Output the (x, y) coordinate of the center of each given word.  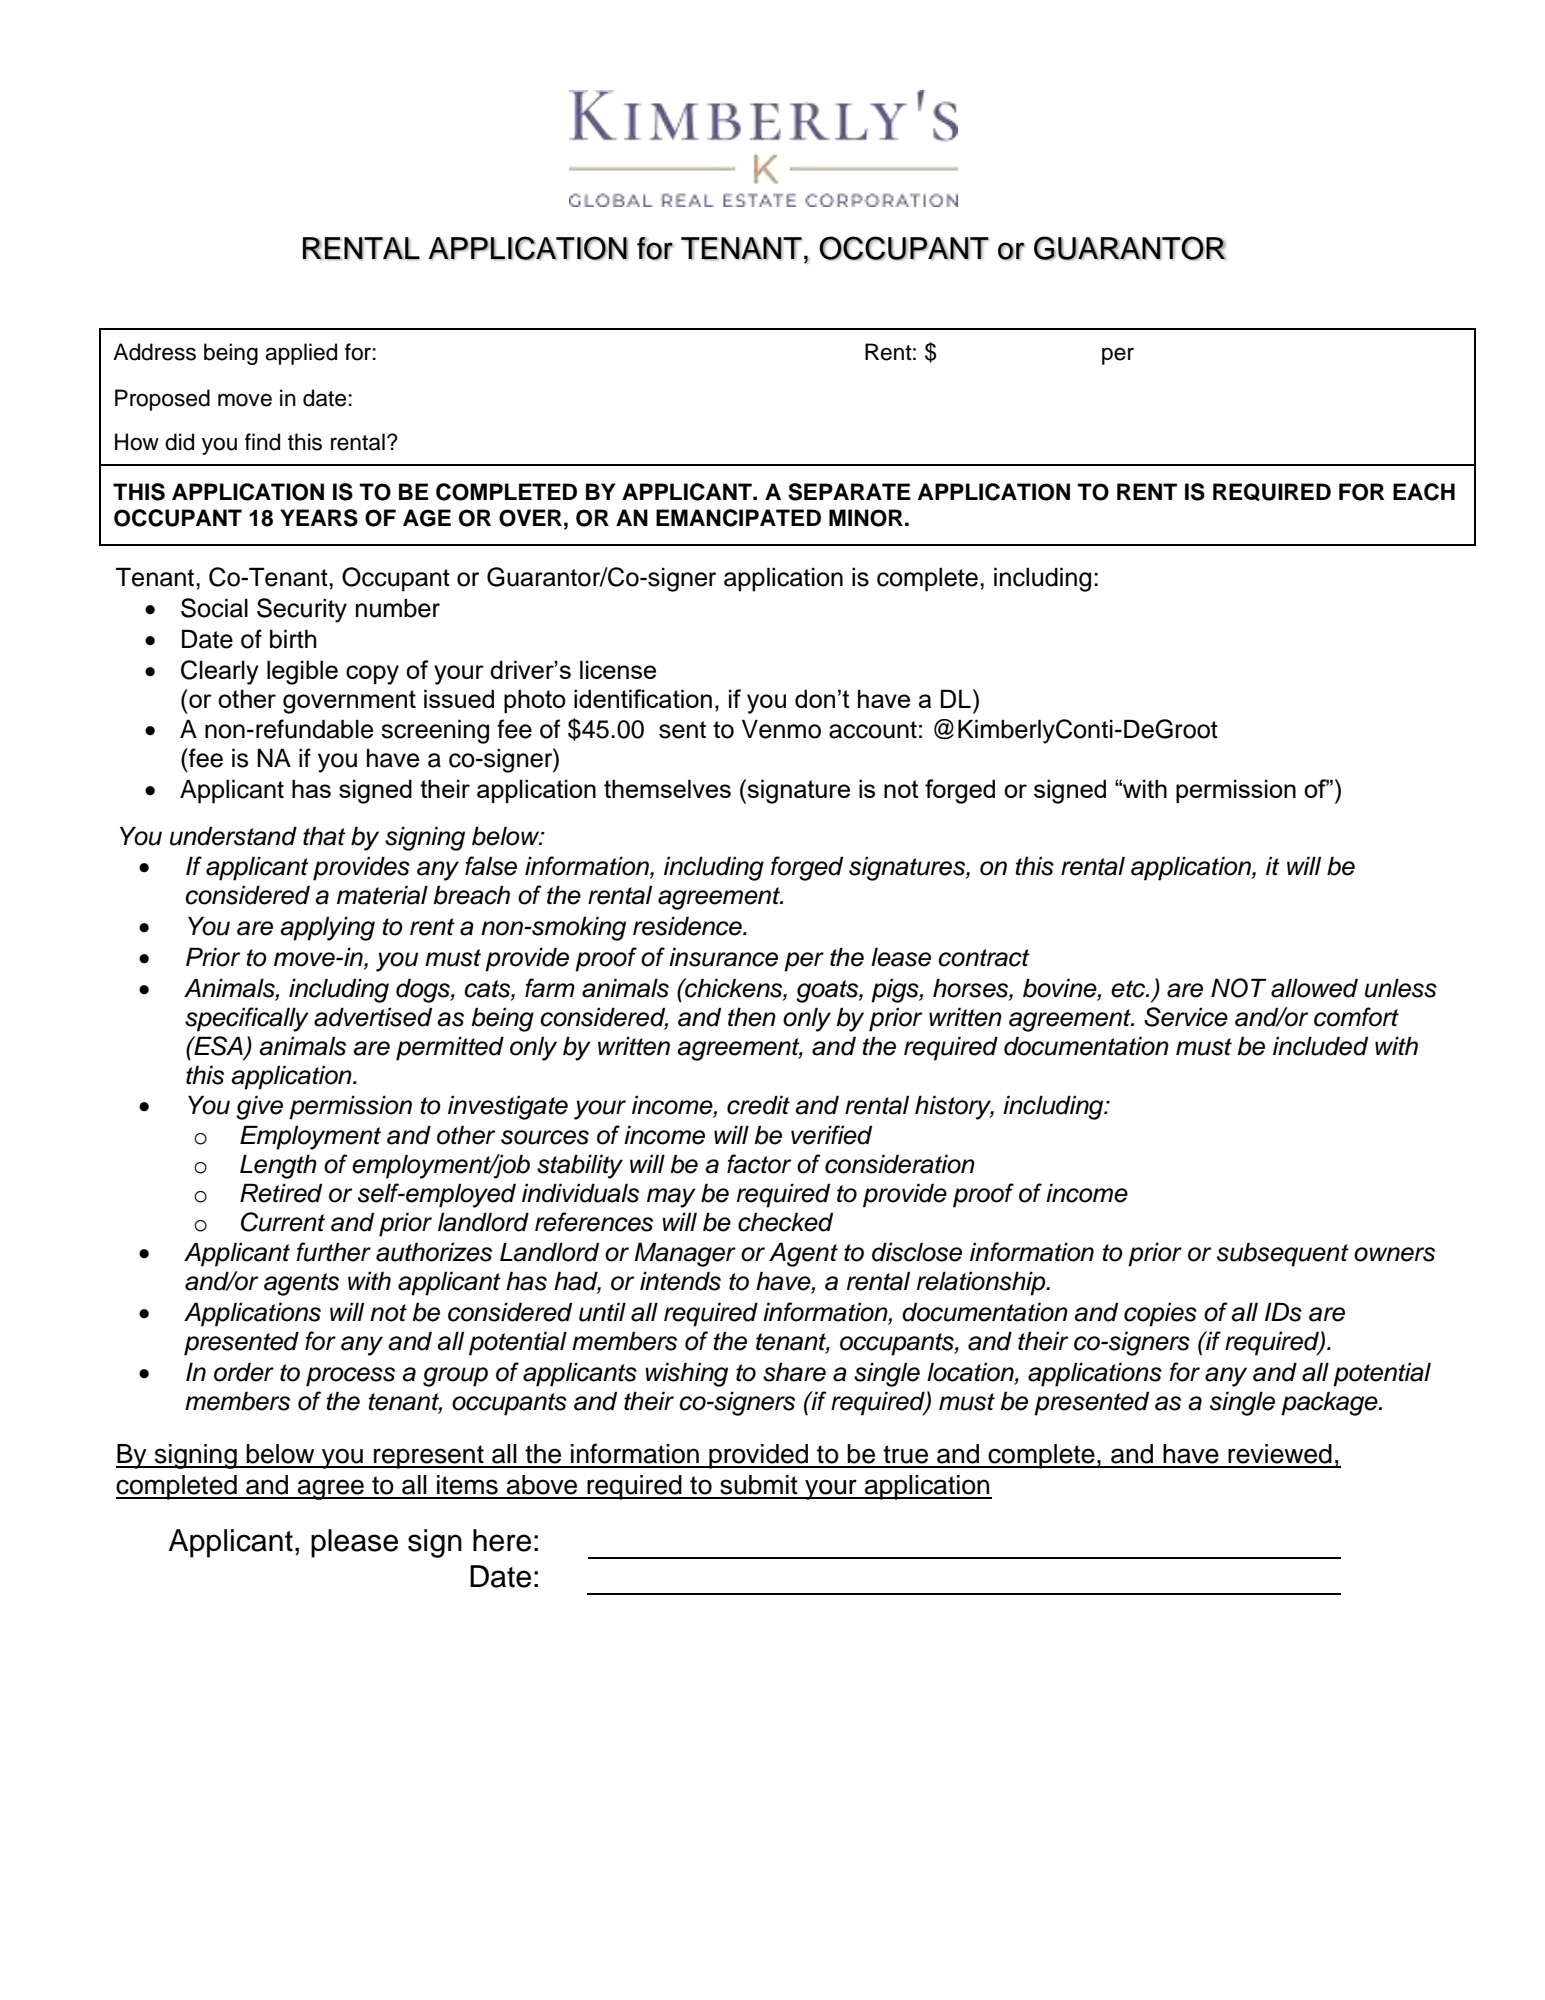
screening (435, 731)
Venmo (781, 729)
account (873, 730)
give (259, 1107)
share (794, 1372)
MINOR (866, 518)
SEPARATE (849, 492)
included (1320, 1046)
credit (758, 1105)
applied (301, 354)
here (502, 1540)
